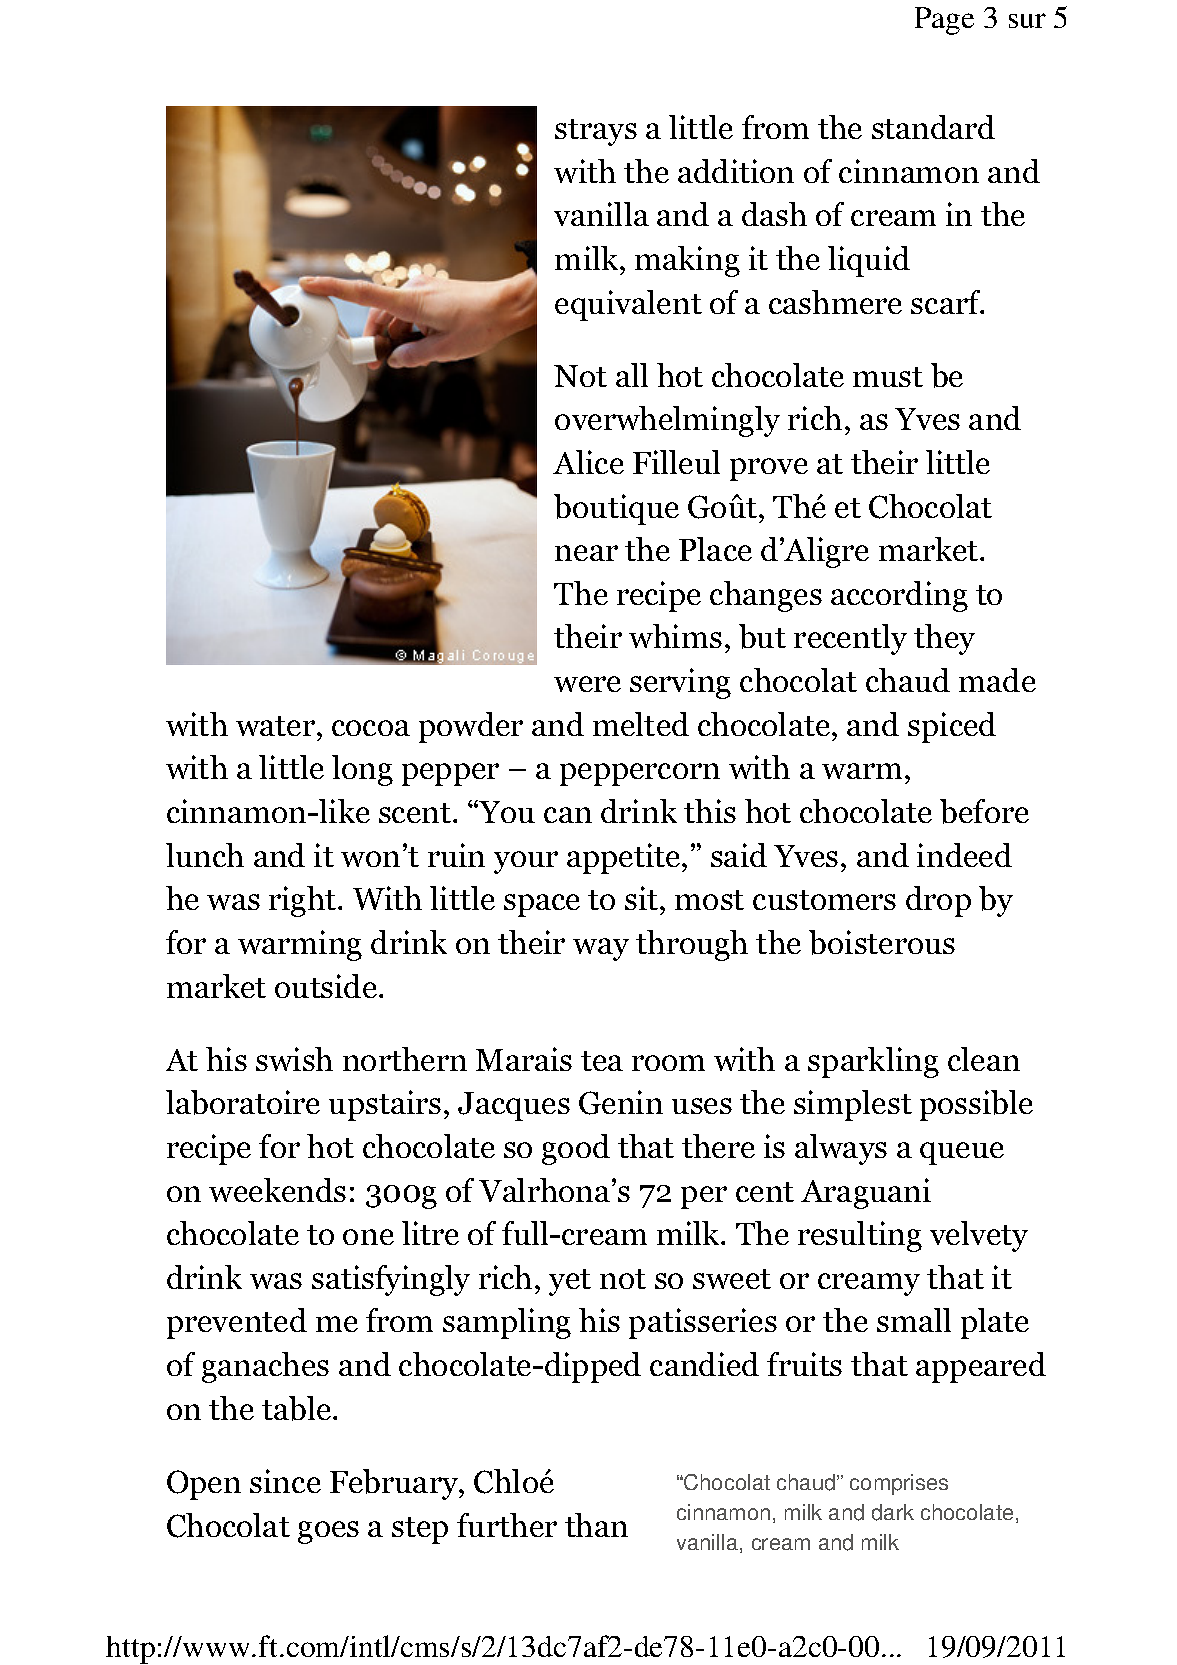 Image resolution: width=1177 pixels, height=1665 pixels. What do you see at coordinates (285, 1481) in the image?
I see `since` at bounding box center [285, 1481].
